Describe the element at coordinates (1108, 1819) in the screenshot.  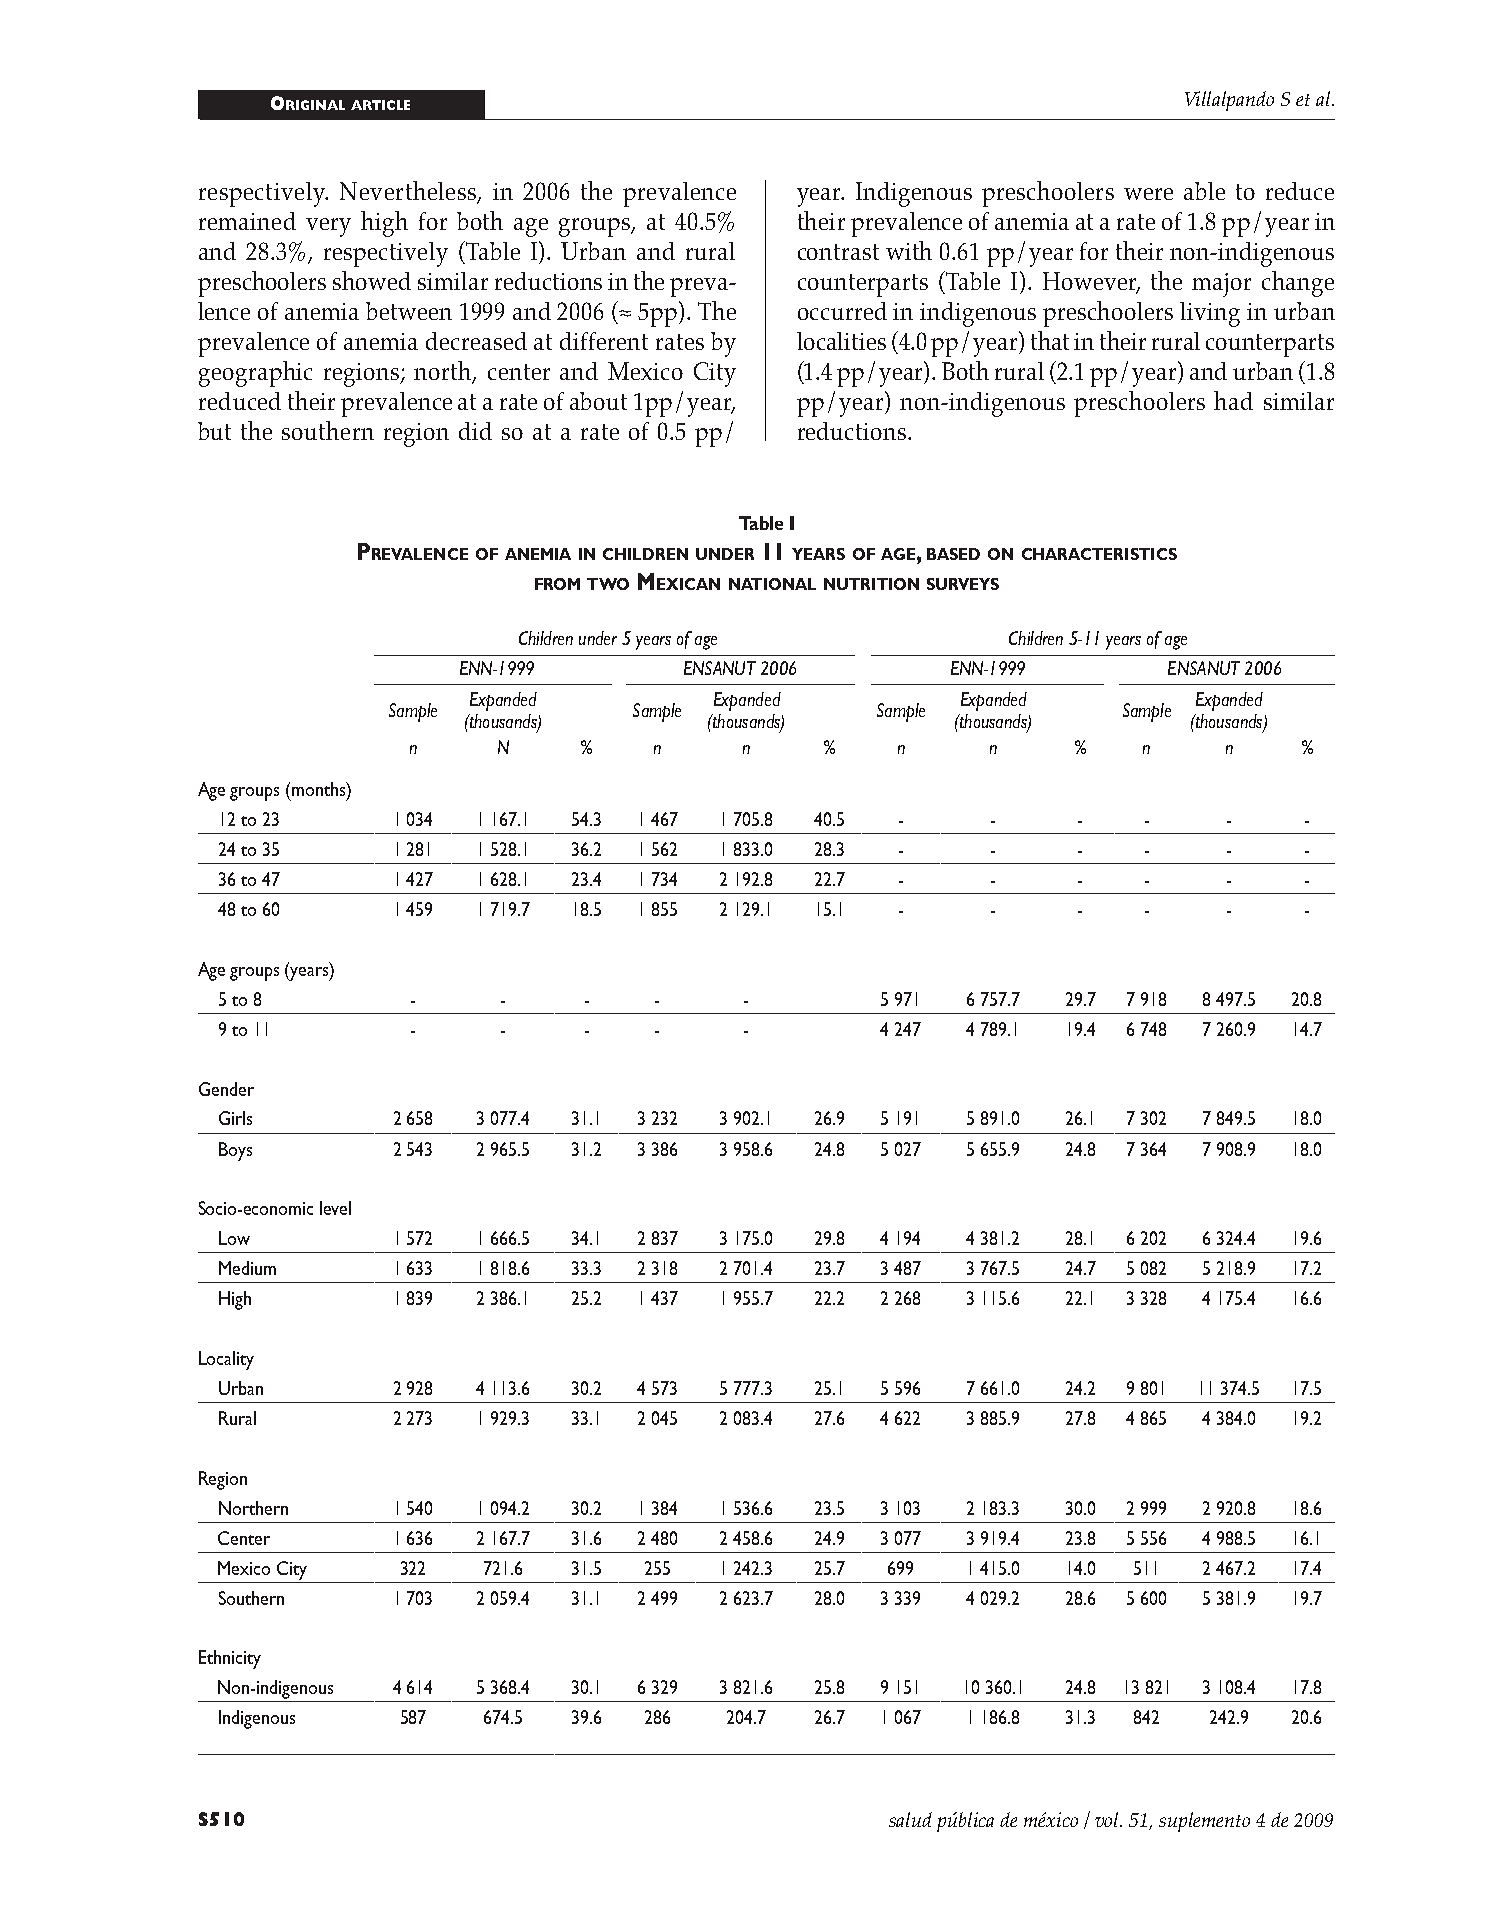
I see `vol` at that location.
